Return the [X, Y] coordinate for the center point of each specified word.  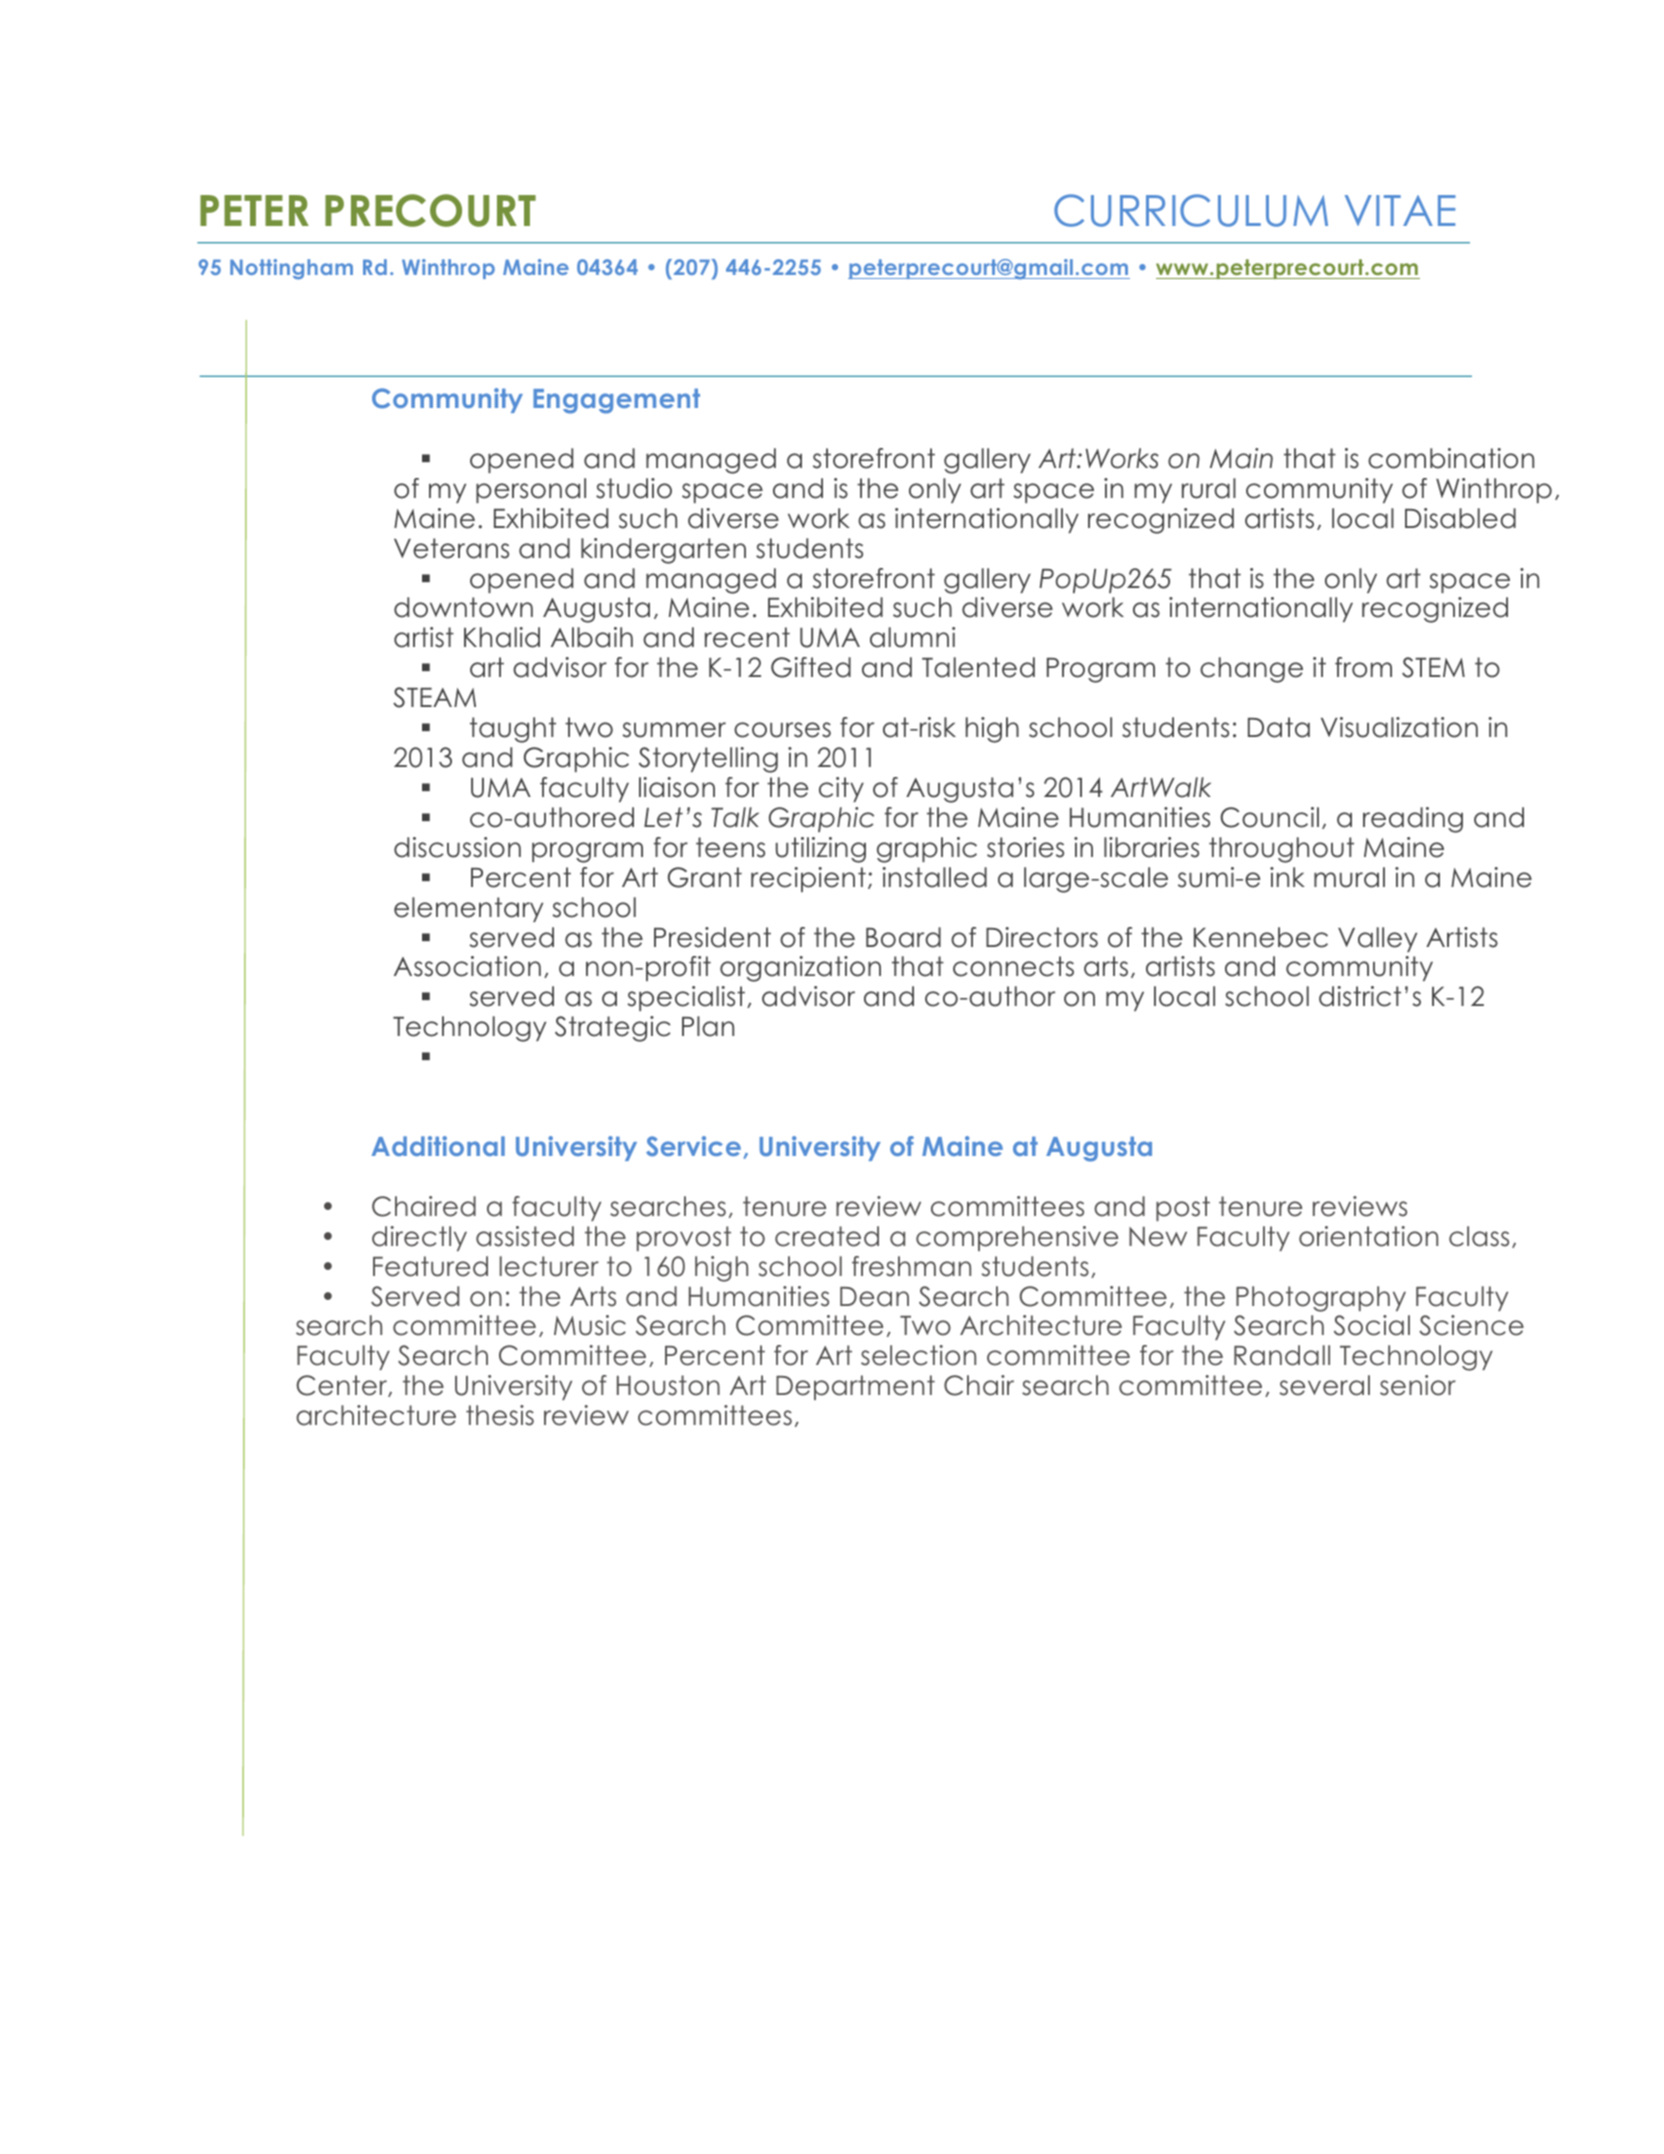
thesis [500, 1415]
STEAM [434, 697]
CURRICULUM [1191, 210]
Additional [438, 1146]
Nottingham [291, 269]
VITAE [1400, 210]
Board [903, 937]
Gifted [811, 667]
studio [634, 488]
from [1363, 667]
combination [1451, 458]
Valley [1377, 939]
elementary [468, 909]
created [827, 1236]
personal [531, 490]
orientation [1368, 1236]
